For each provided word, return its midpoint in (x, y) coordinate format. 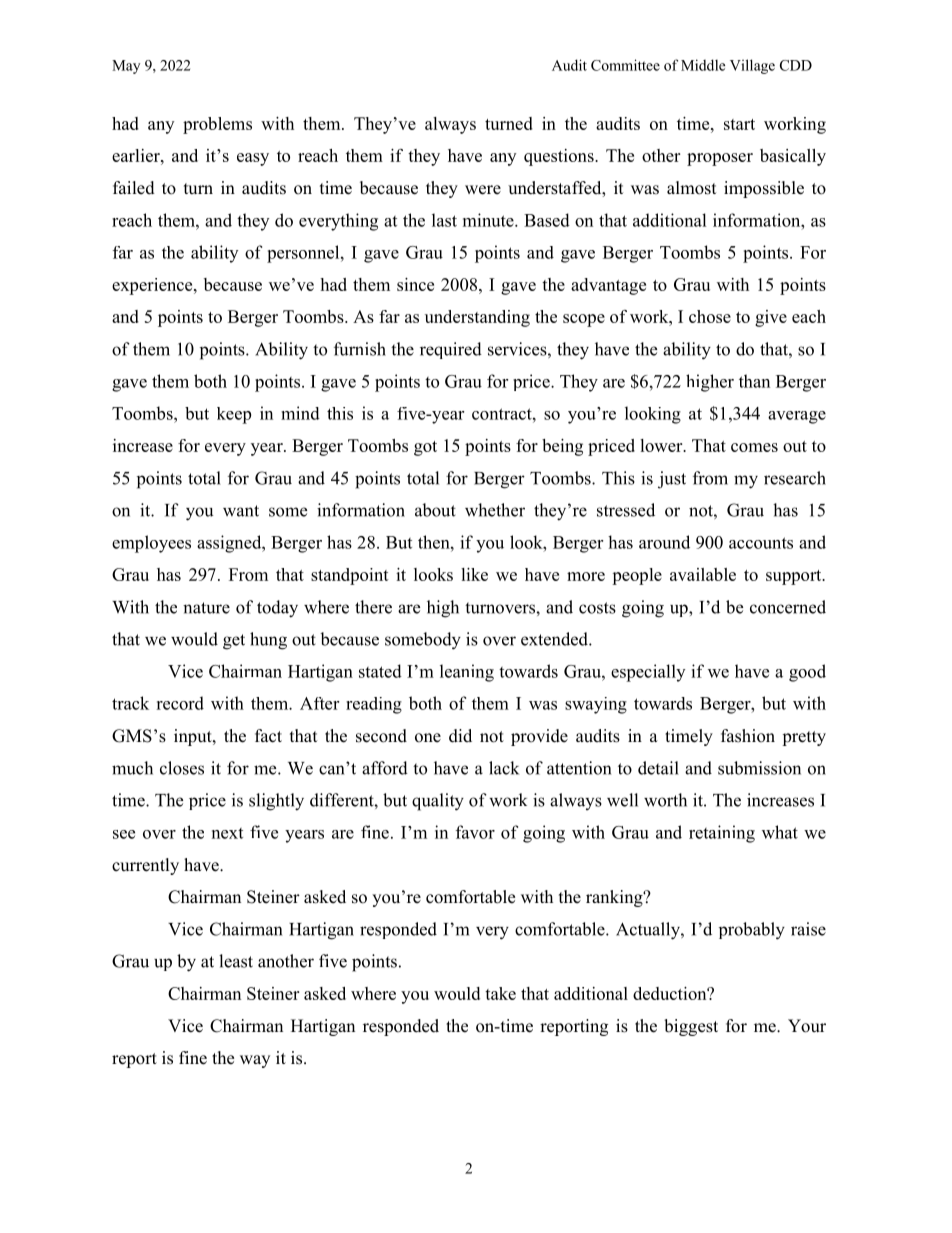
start (739, 124)
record (180, 703)
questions (560, 157)
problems (217, 125)
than (754, 381)
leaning (467, 673)
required (451, 350)
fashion (748, 736)
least (236, 961)
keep (234, 415)
